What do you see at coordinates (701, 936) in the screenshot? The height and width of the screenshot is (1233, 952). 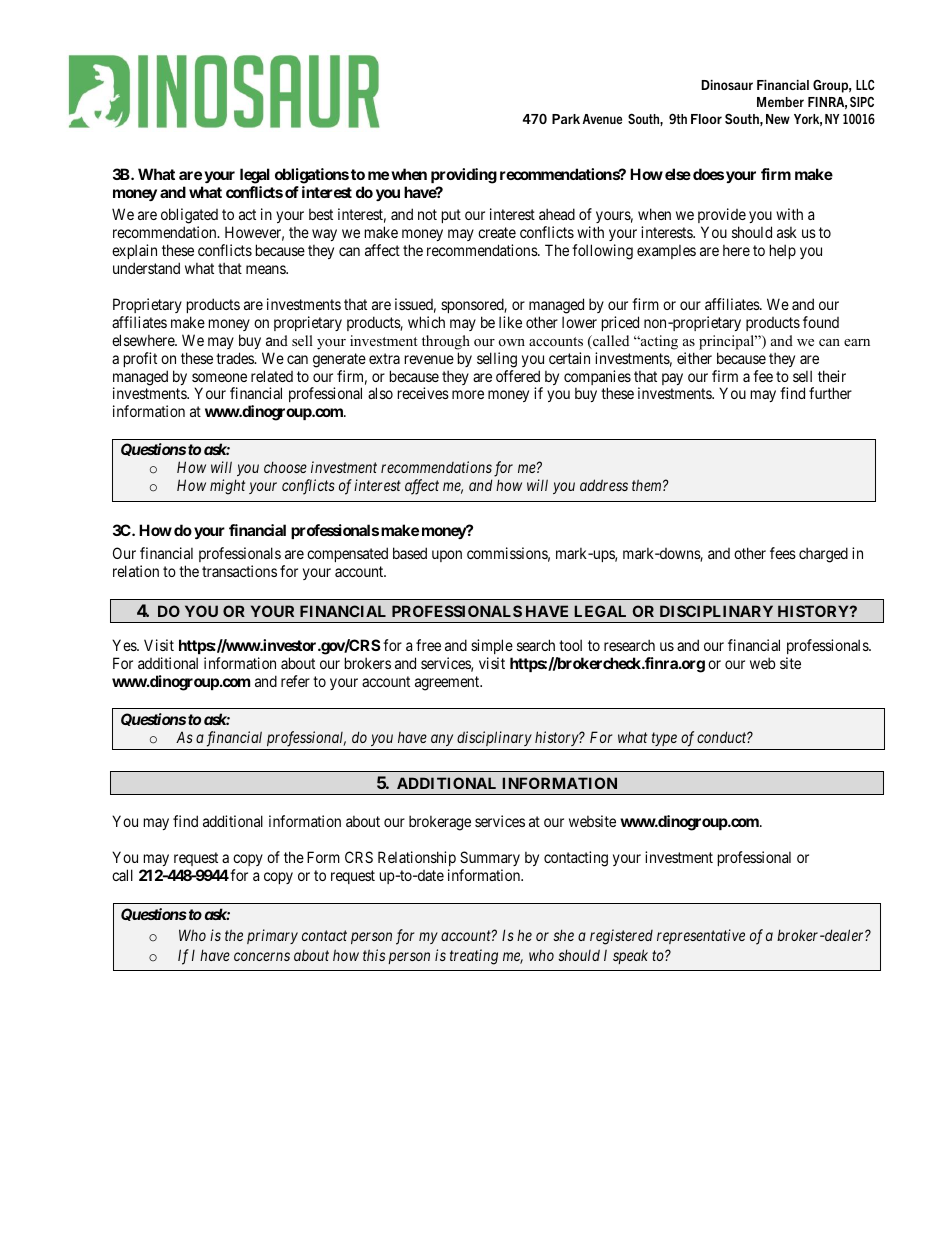 I see `representative` at bounding box center [701, 936].
